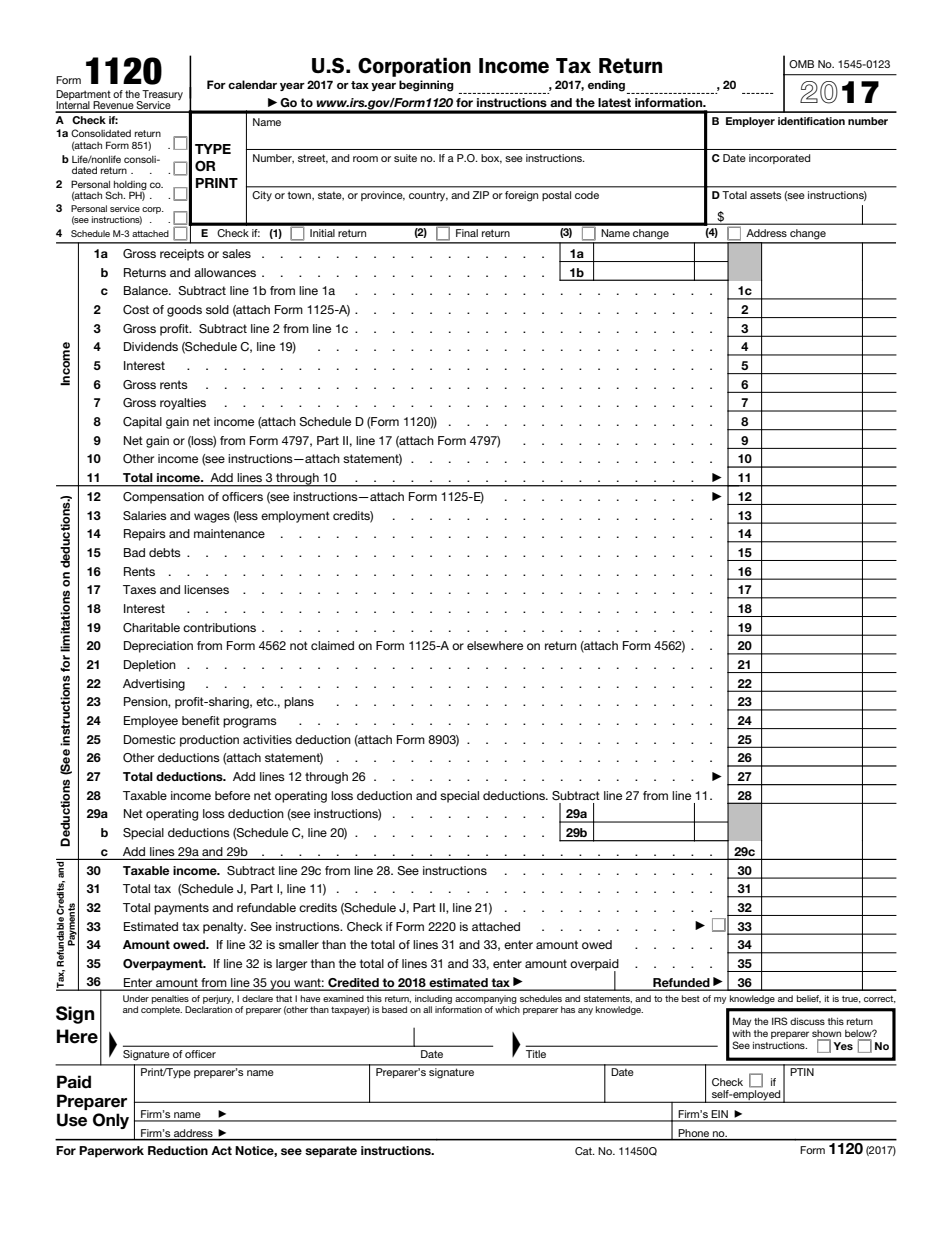  I want to click on assets, so click(766, 195).
